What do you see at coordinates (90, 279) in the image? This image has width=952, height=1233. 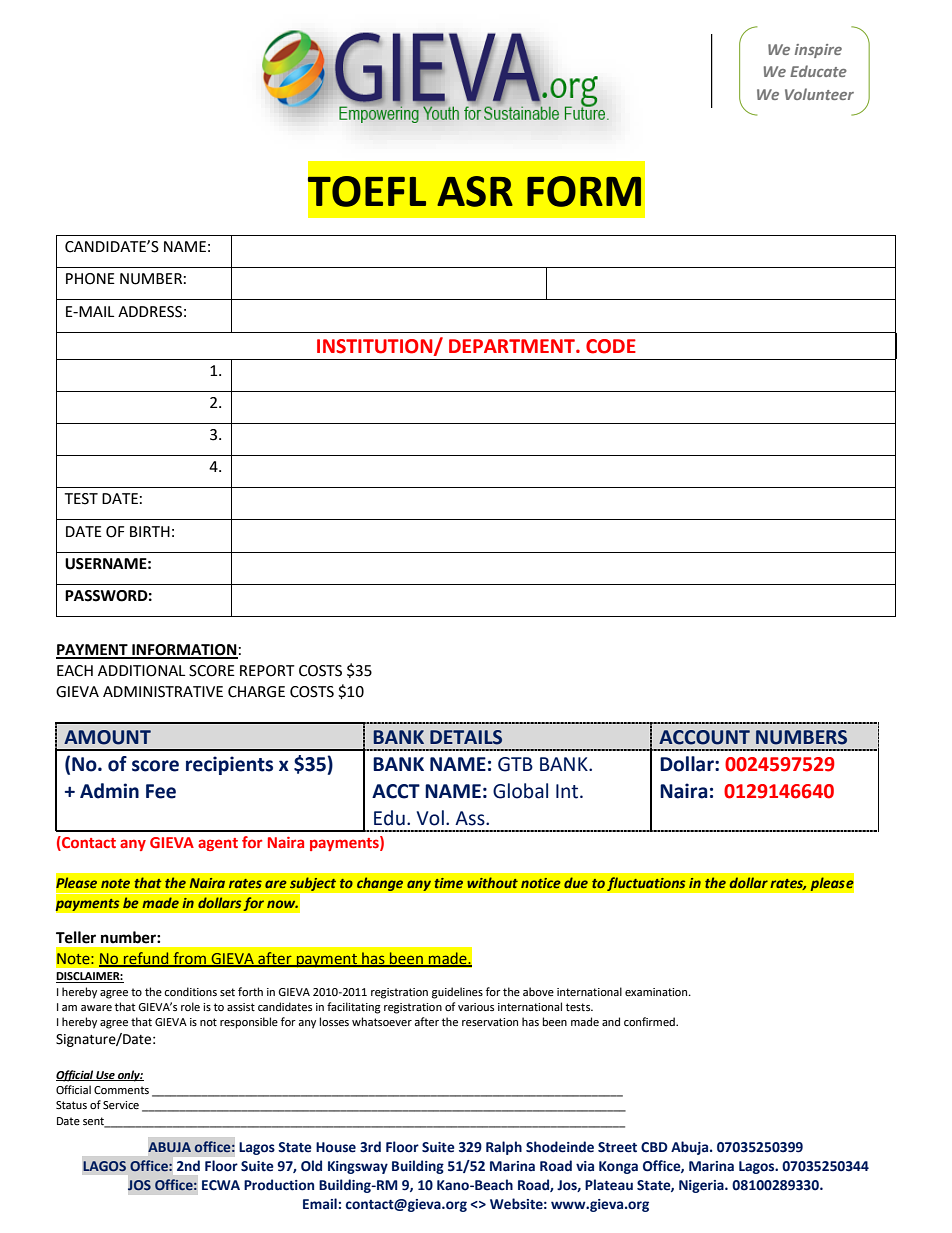 I see `PHONE` at bounding box center [90, 279].
